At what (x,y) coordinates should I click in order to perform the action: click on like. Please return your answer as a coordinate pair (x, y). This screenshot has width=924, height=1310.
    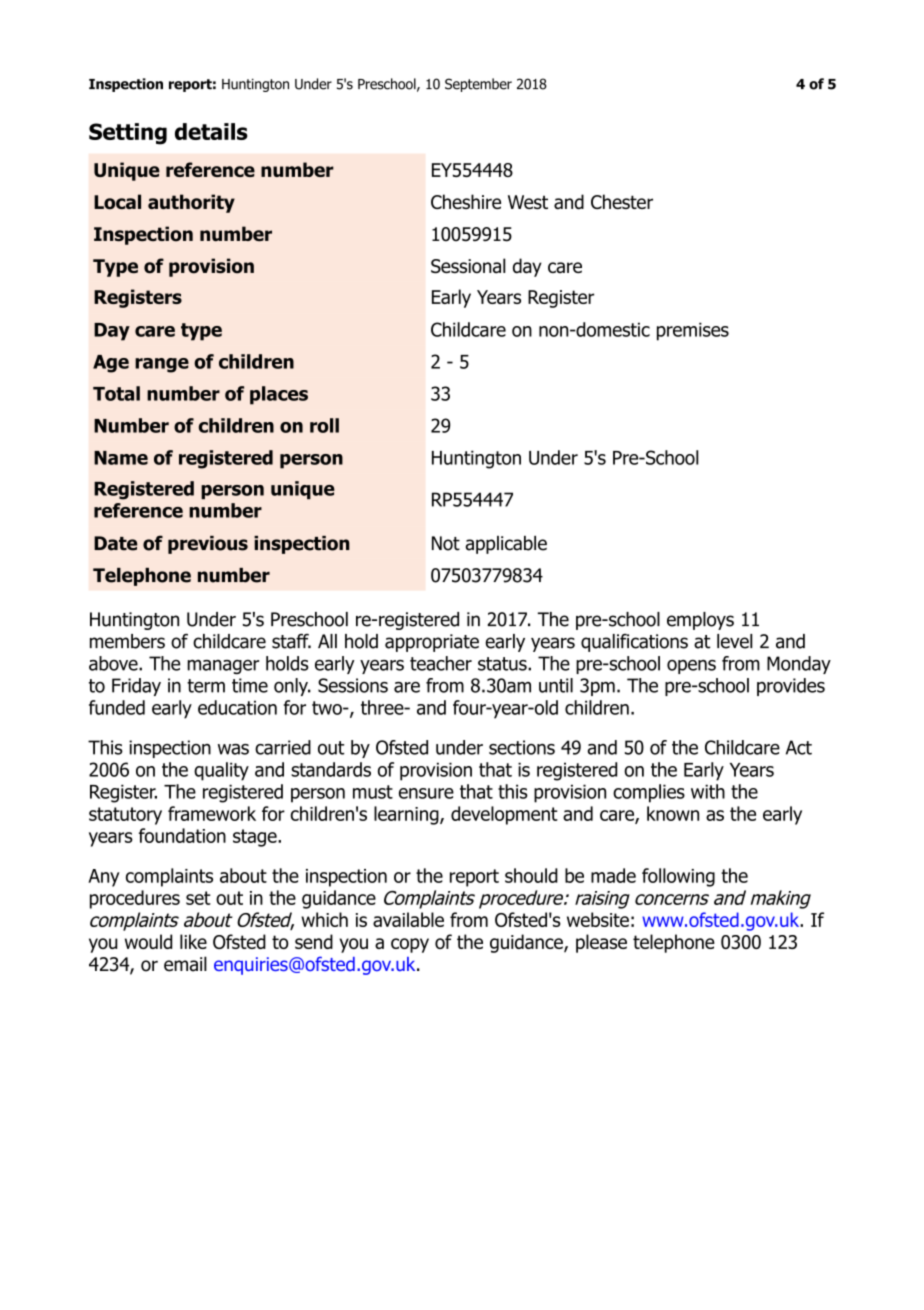
    Looking at the image, I should click on (193, 941).
